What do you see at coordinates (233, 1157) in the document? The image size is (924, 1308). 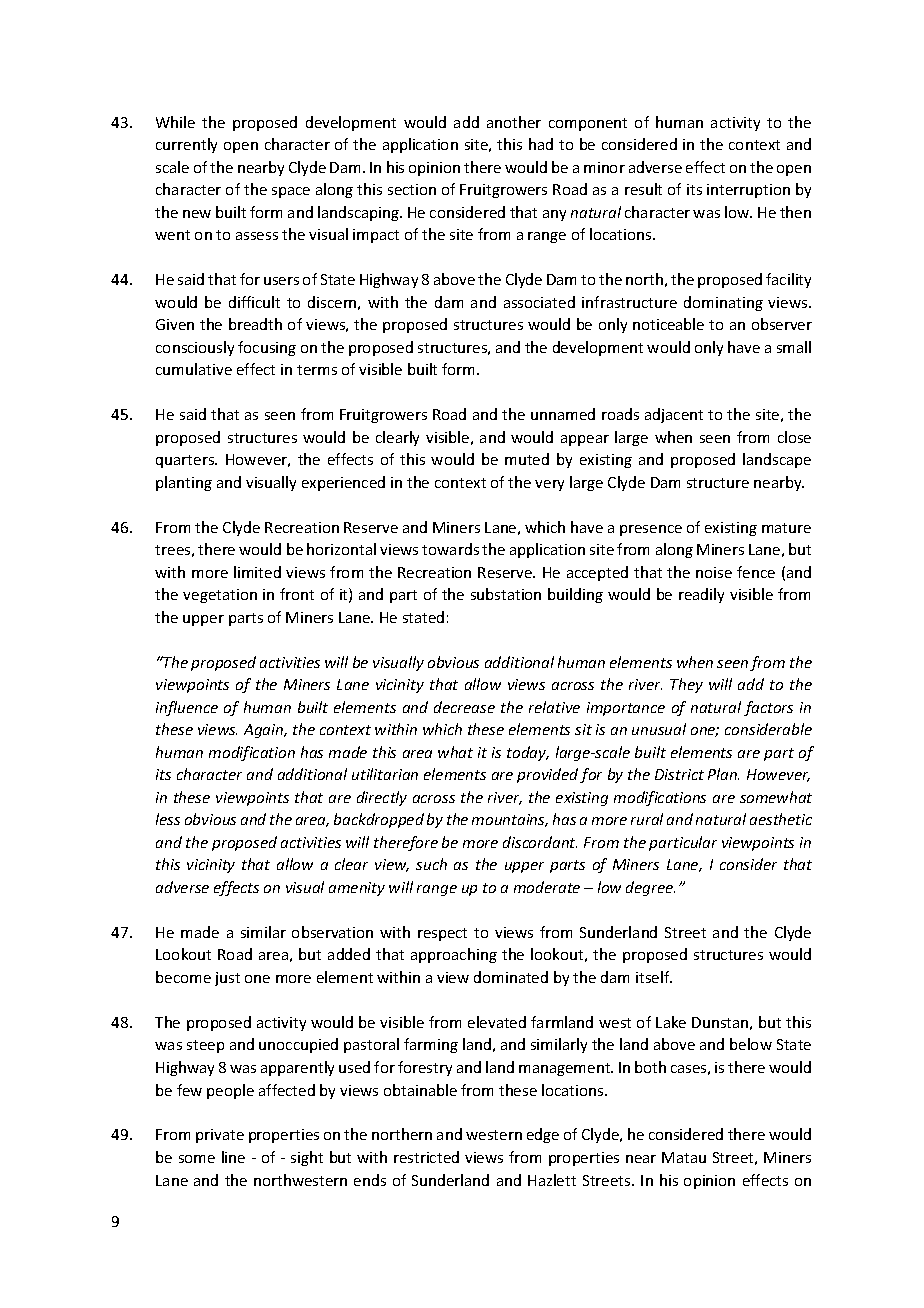 I see `line` at bounding box center [233, 1157].
